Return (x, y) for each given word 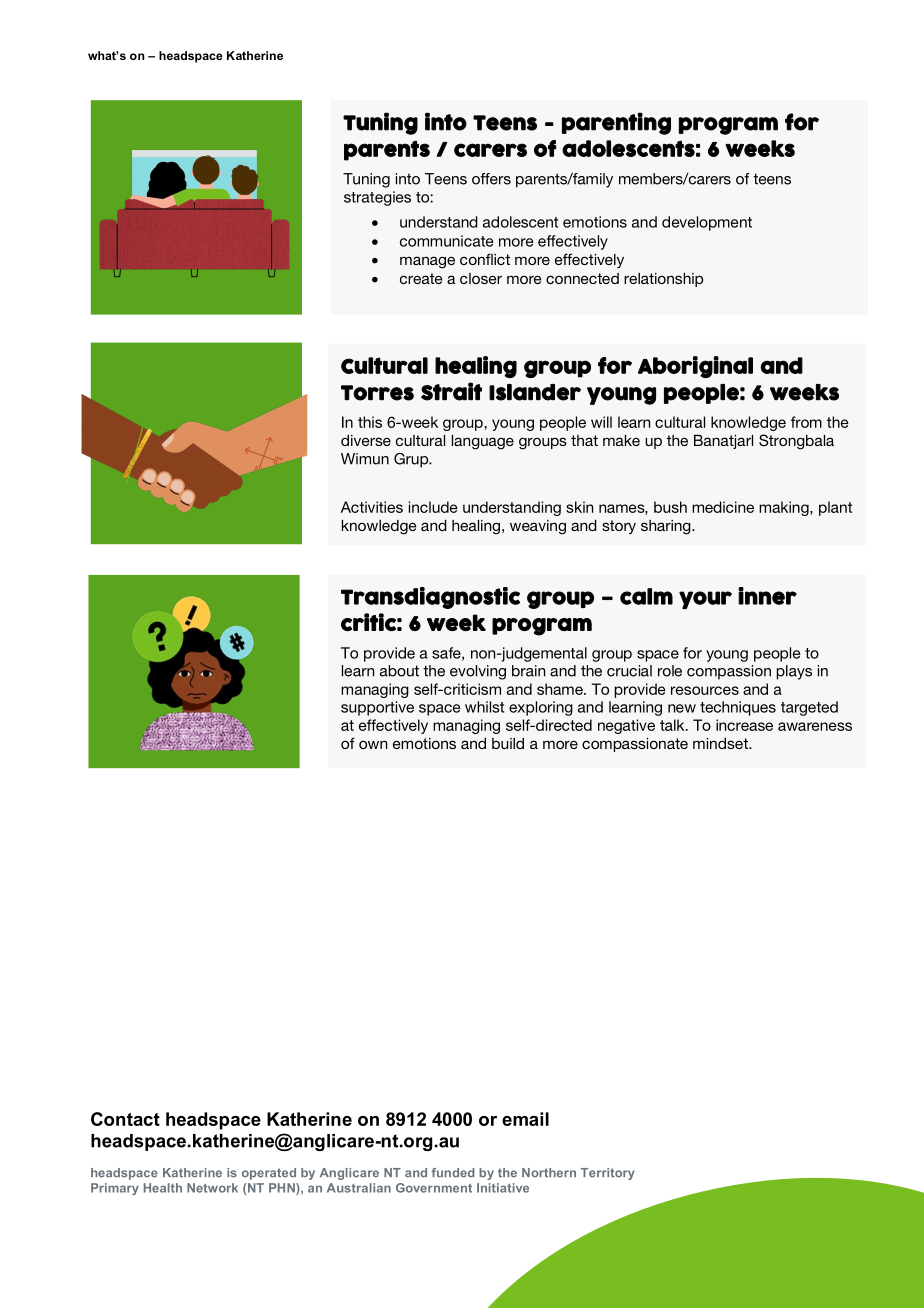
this (370, 422)
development (707, 223)
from (806, 422)
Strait (451, 391)
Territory (608, 1174)
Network (212, 1188)
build (508, 743)
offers (491, 179)
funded (453, 1173)
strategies (377, 198)
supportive (377, 708)
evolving (478, 672)
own (373, 744)
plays (794, 672)
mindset (721, 743)
